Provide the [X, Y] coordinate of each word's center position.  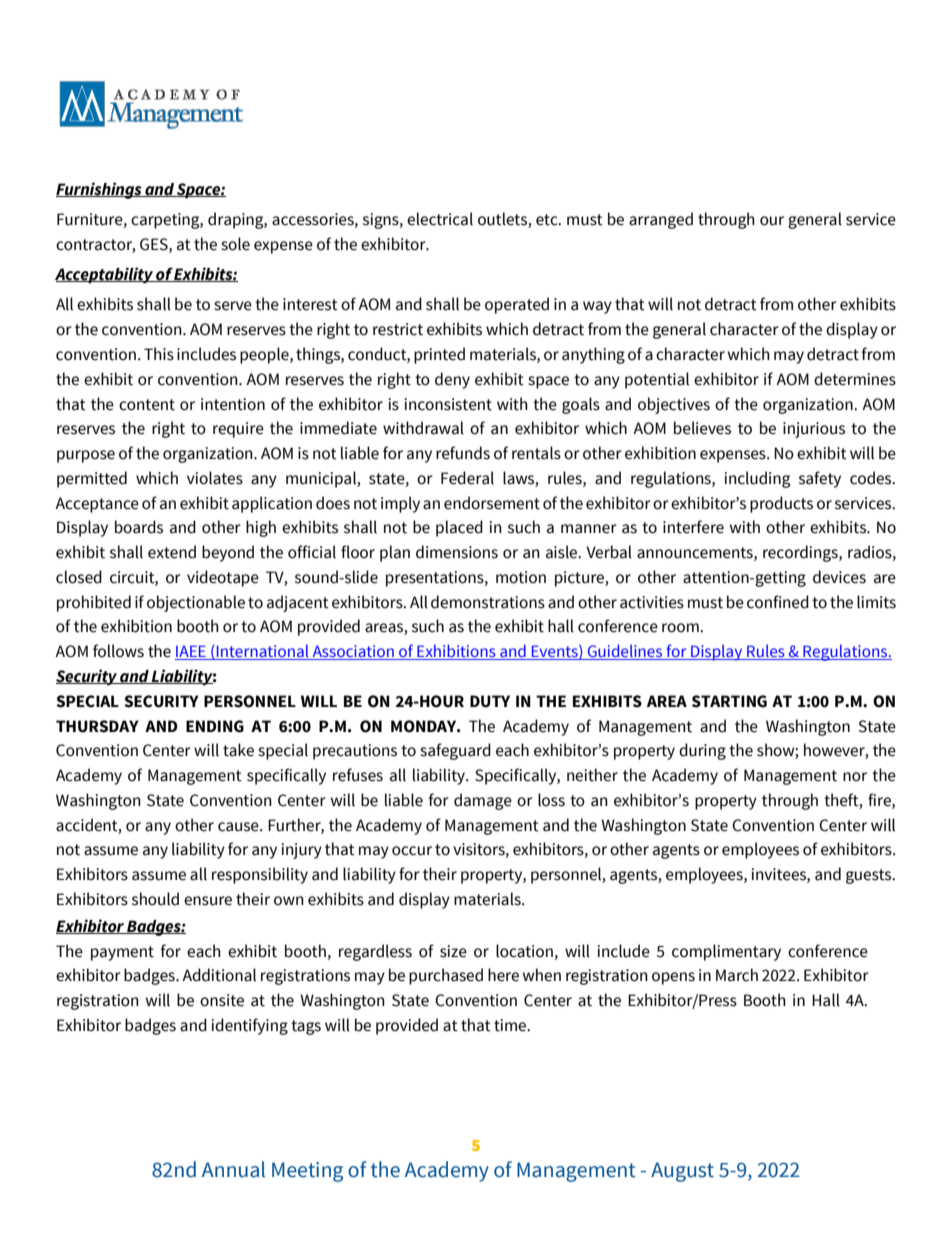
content [147, 405]
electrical [440, 219]
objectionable [196, 603]
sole [235, 244]
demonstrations [488, 602]
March [737, 975]
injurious [814, 430]
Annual [233, 1169]
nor [855, 777]
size [453, 951]
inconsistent [448, 404]
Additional [219, 975]
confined [778, 602]
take [238, 750]
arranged [661, 220]
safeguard [455, 751]
